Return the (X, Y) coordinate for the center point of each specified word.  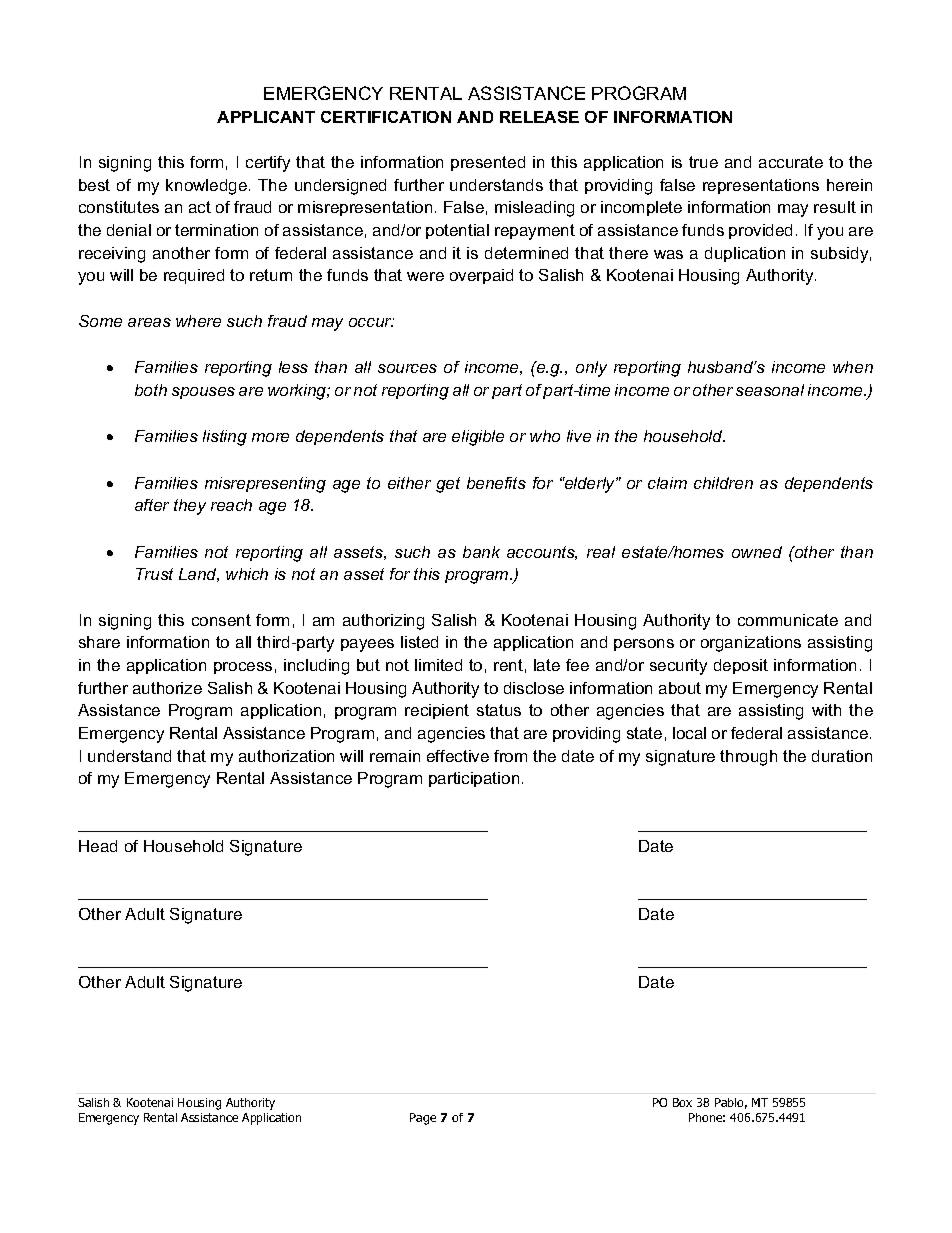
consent (221, 620)
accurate (791, 162)
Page (423, 1119)
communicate (788, 620)
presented (488, 163)
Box (682, 1102)
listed (419, 642)
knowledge (208, 187)
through (748, 758)
